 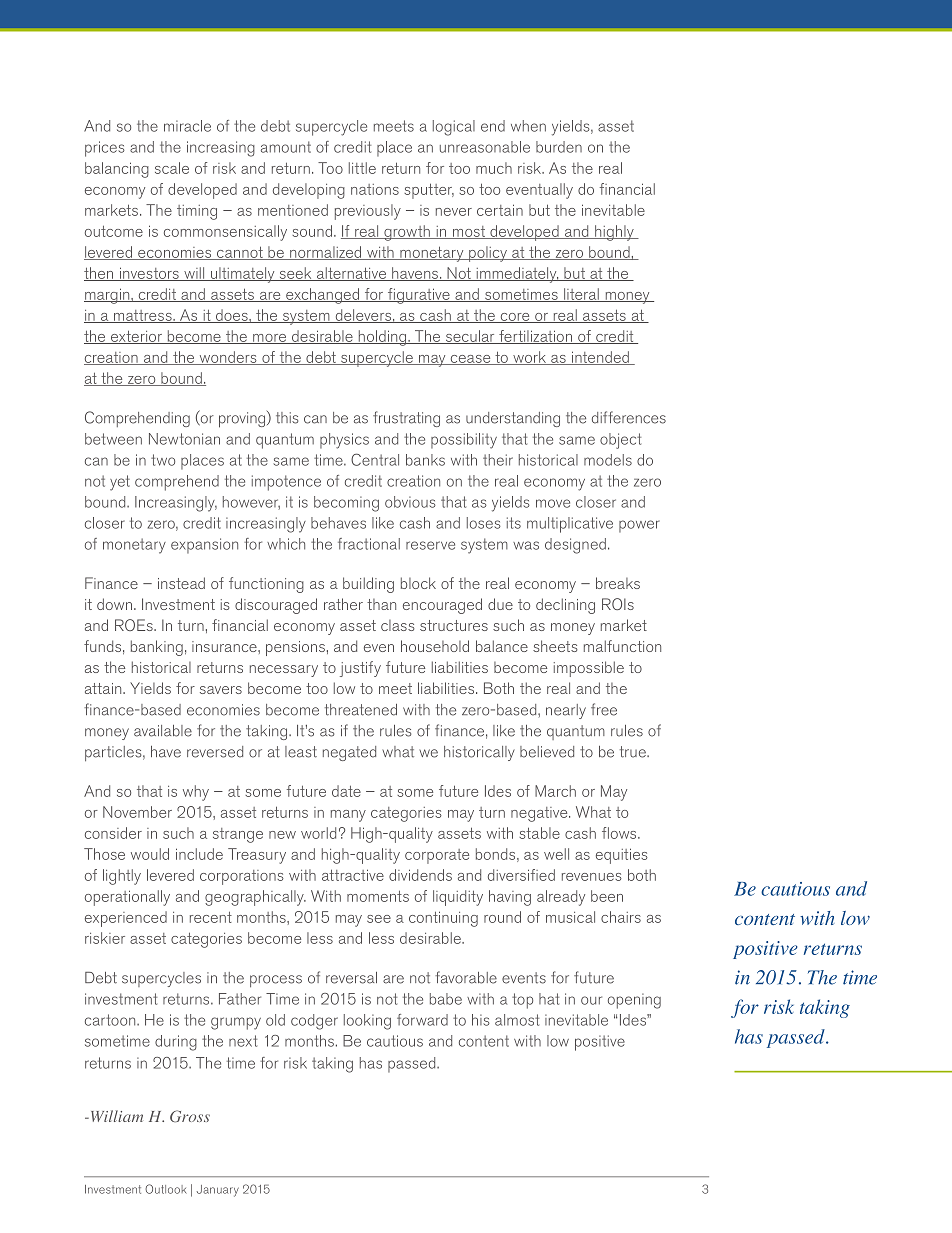 What do you see at coordinates (362, 168) in the screenshot?
I see `little` at bounding box center [362, 168].
